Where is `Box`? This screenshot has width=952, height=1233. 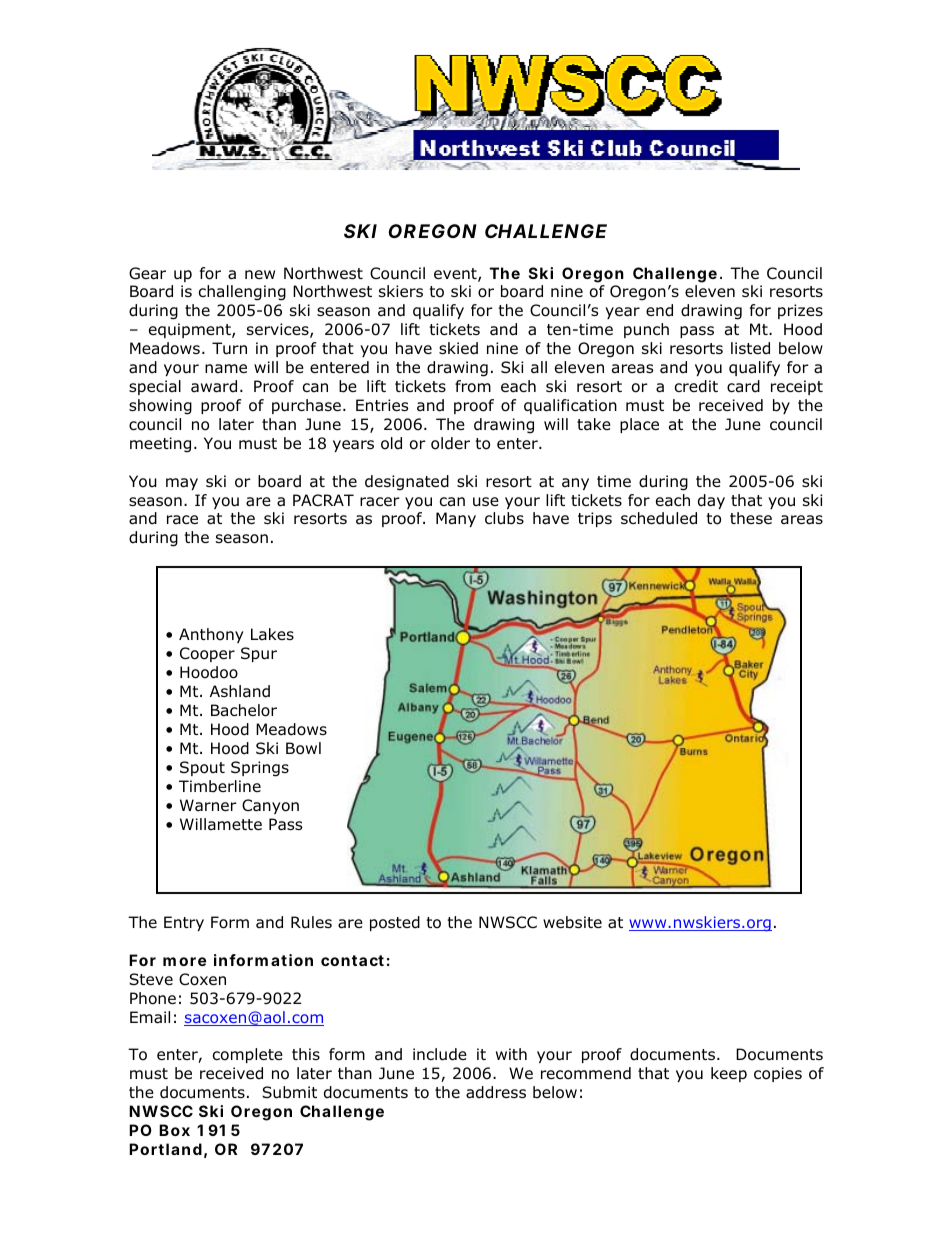 Box is located at coordinates (174, 1130).
